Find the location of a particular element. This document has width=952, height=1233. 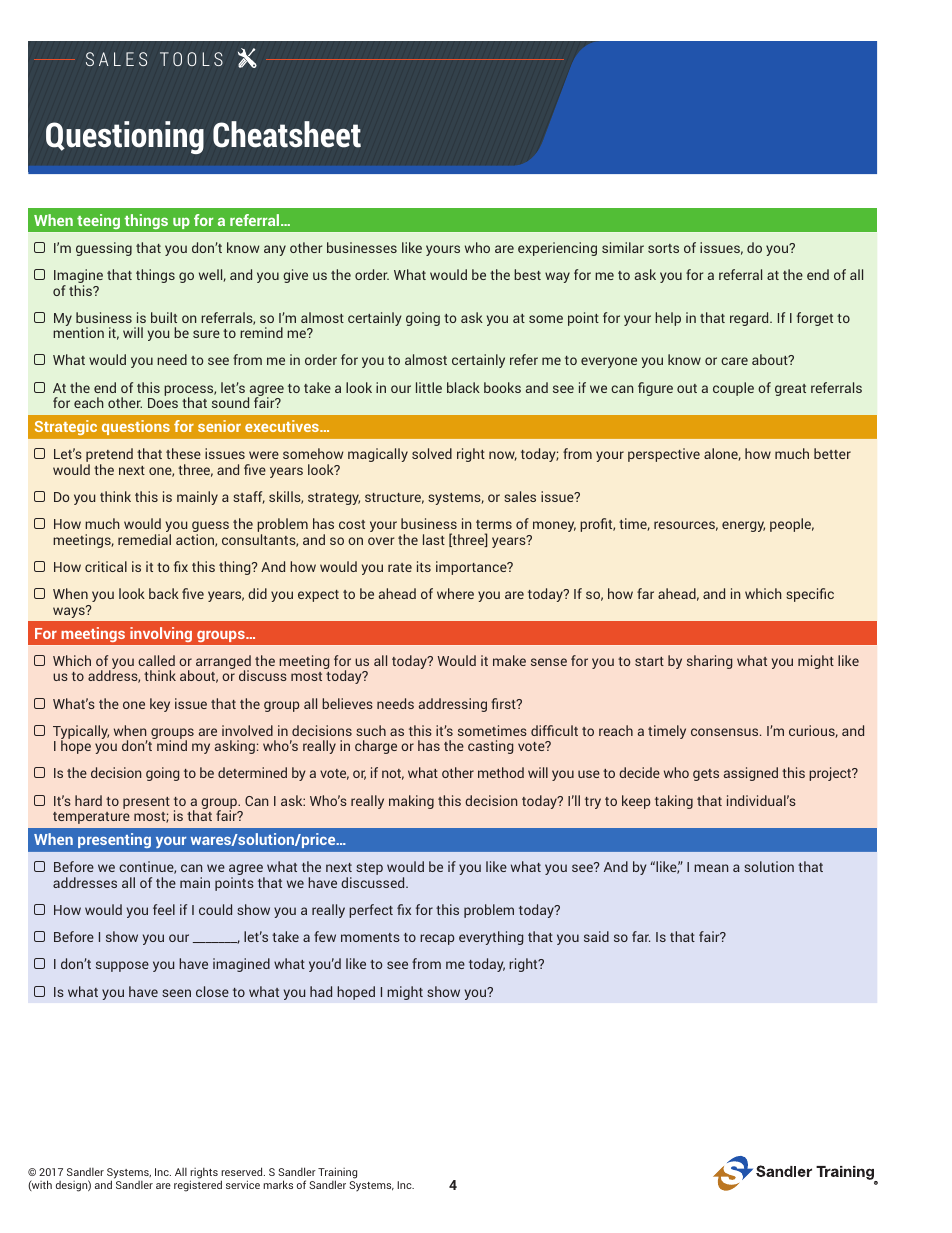

Cheatsheet is located at coordinates (287, 134).
